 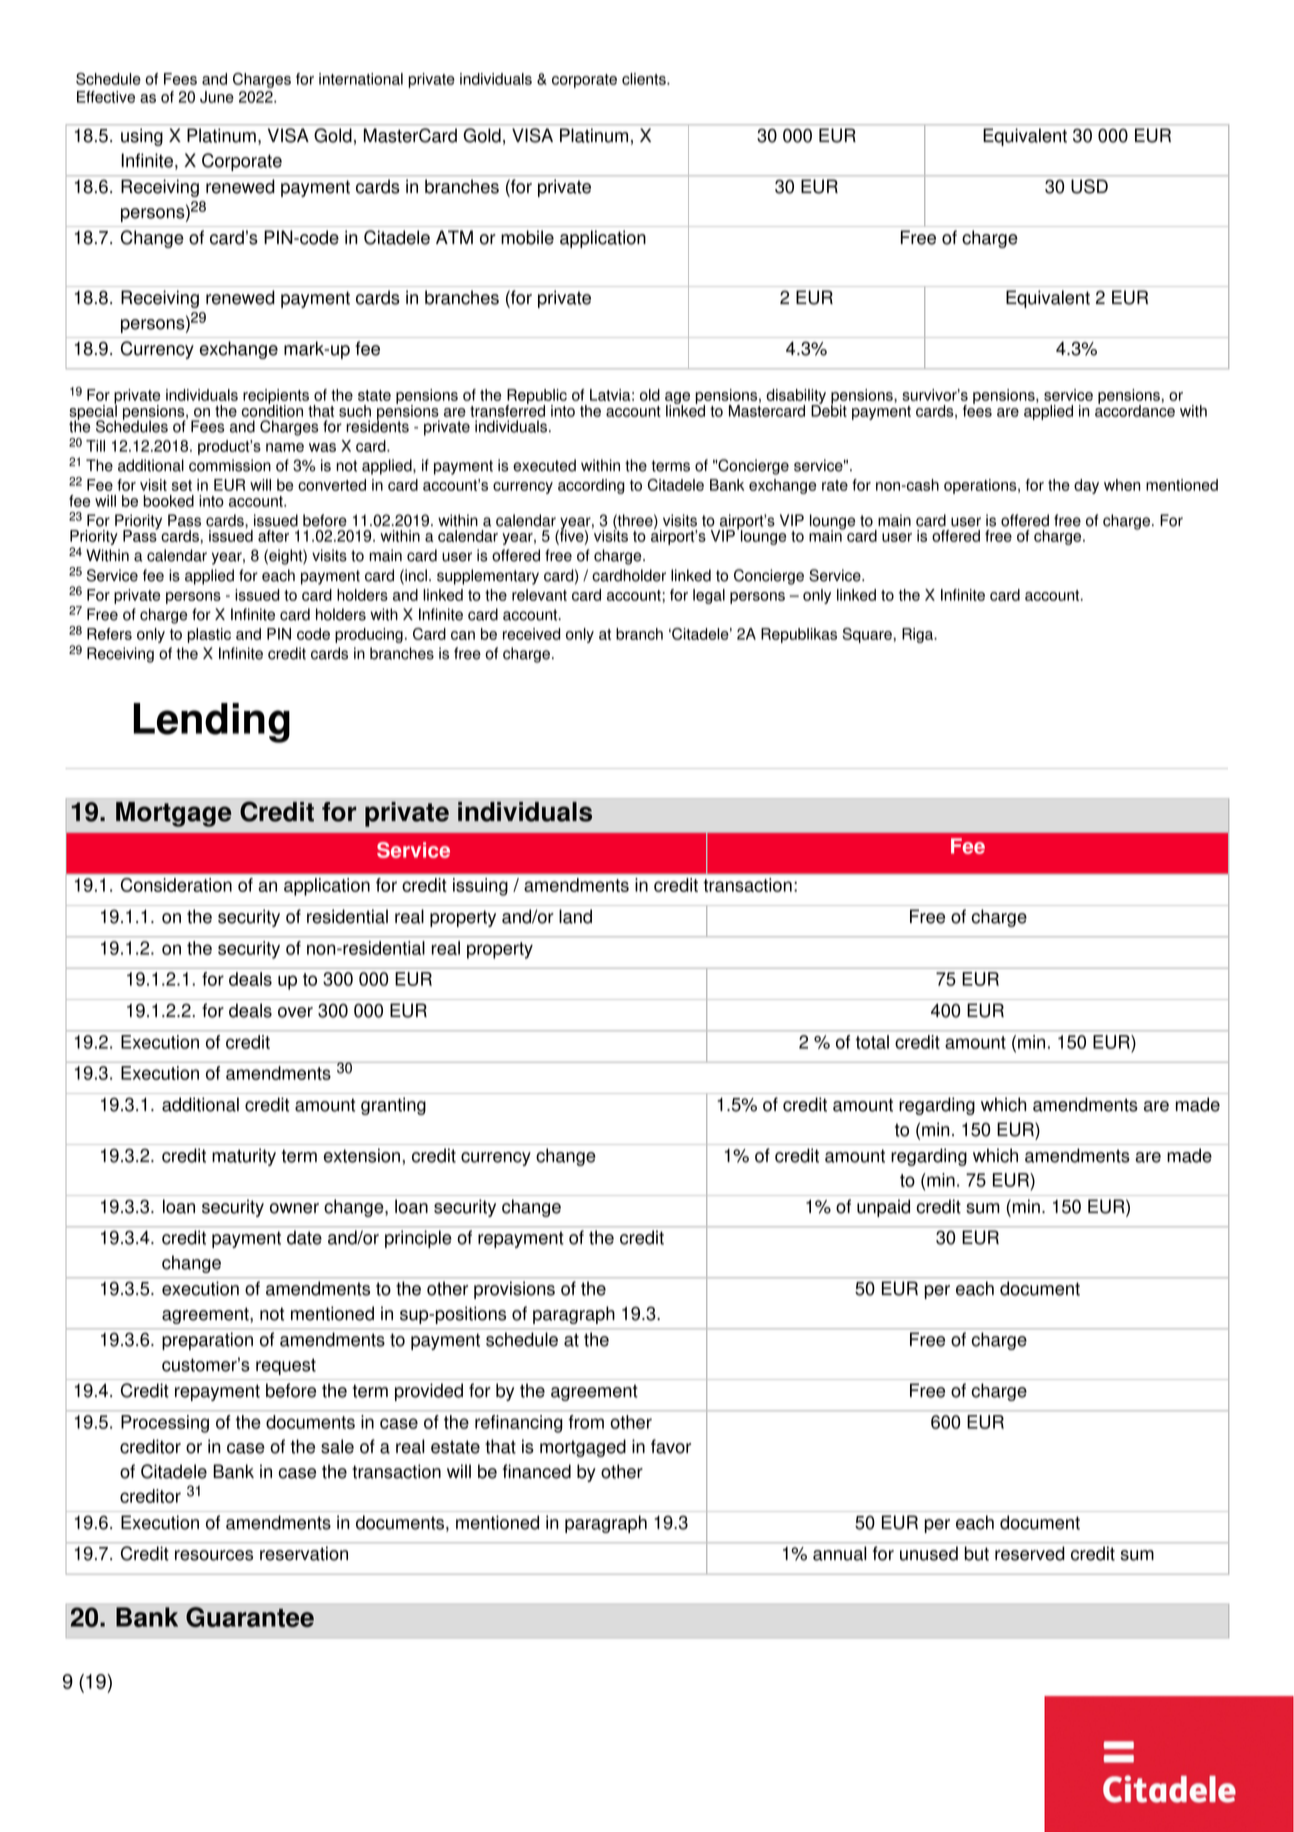 What do you see at coordinates (244, 1157) in the image?
I see `maturity` at bounding box center [244, 1157].
